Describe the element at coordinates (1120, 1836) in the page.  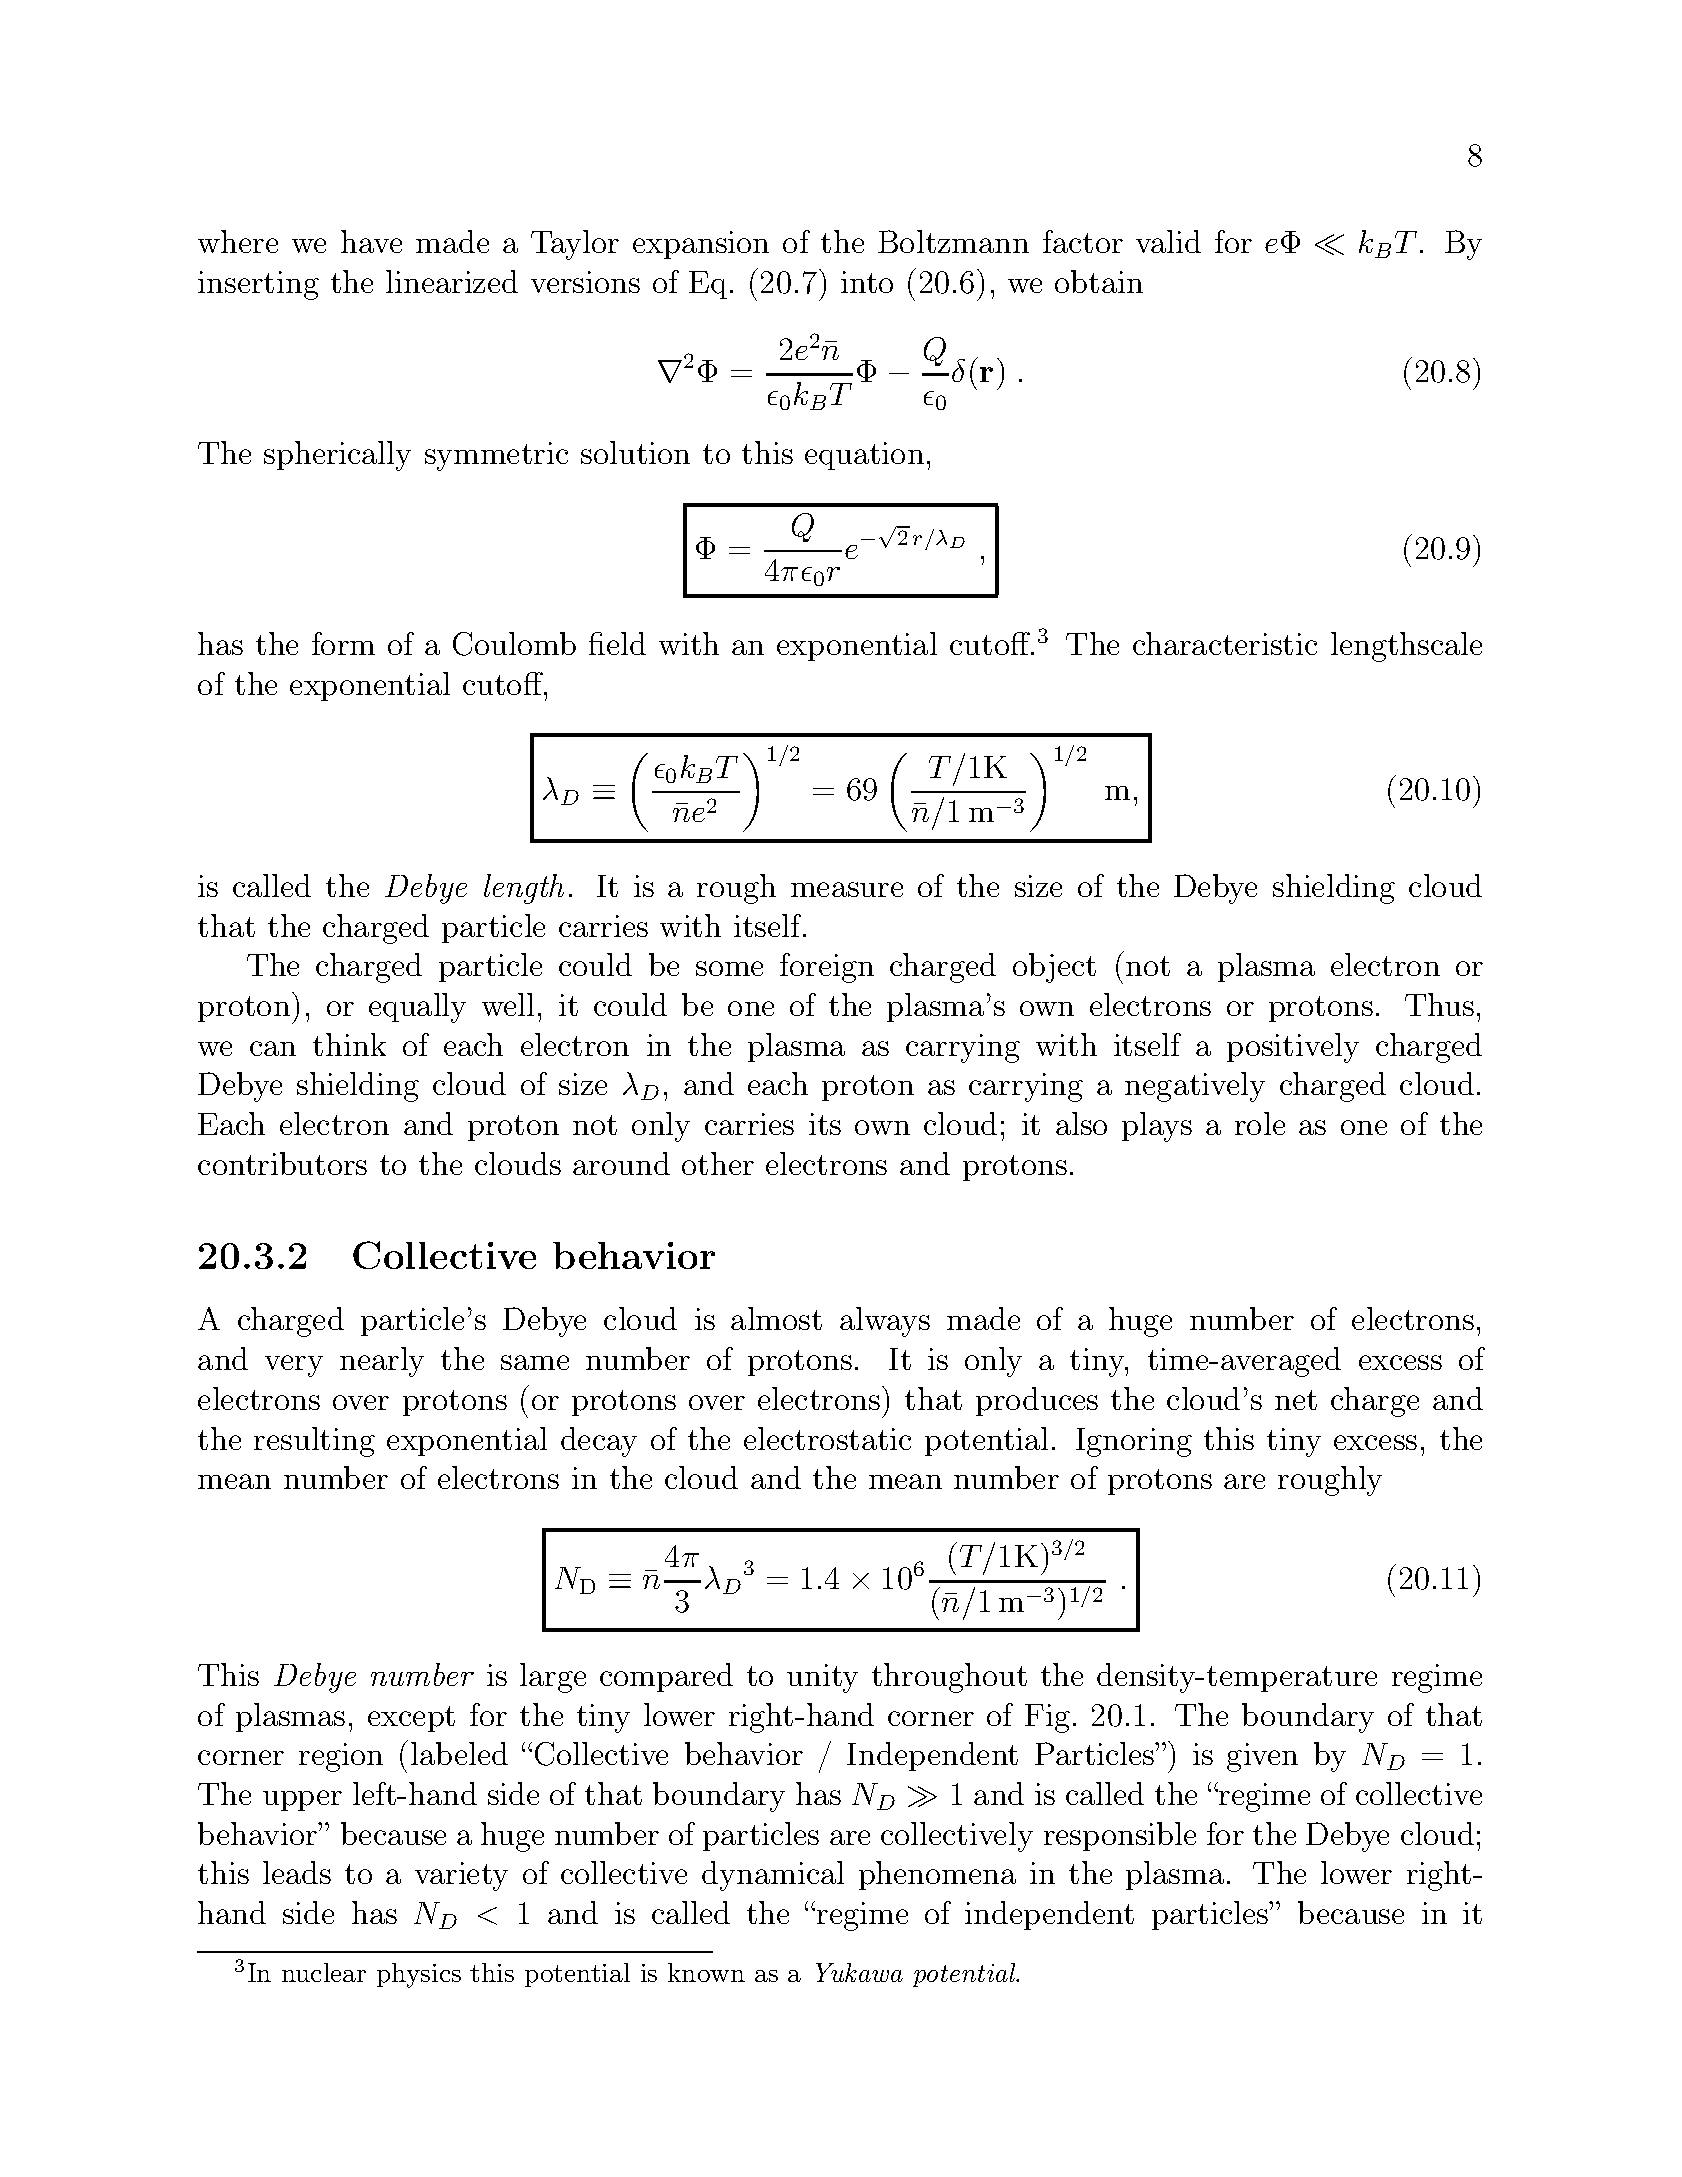
I see `responsible` at that location.
